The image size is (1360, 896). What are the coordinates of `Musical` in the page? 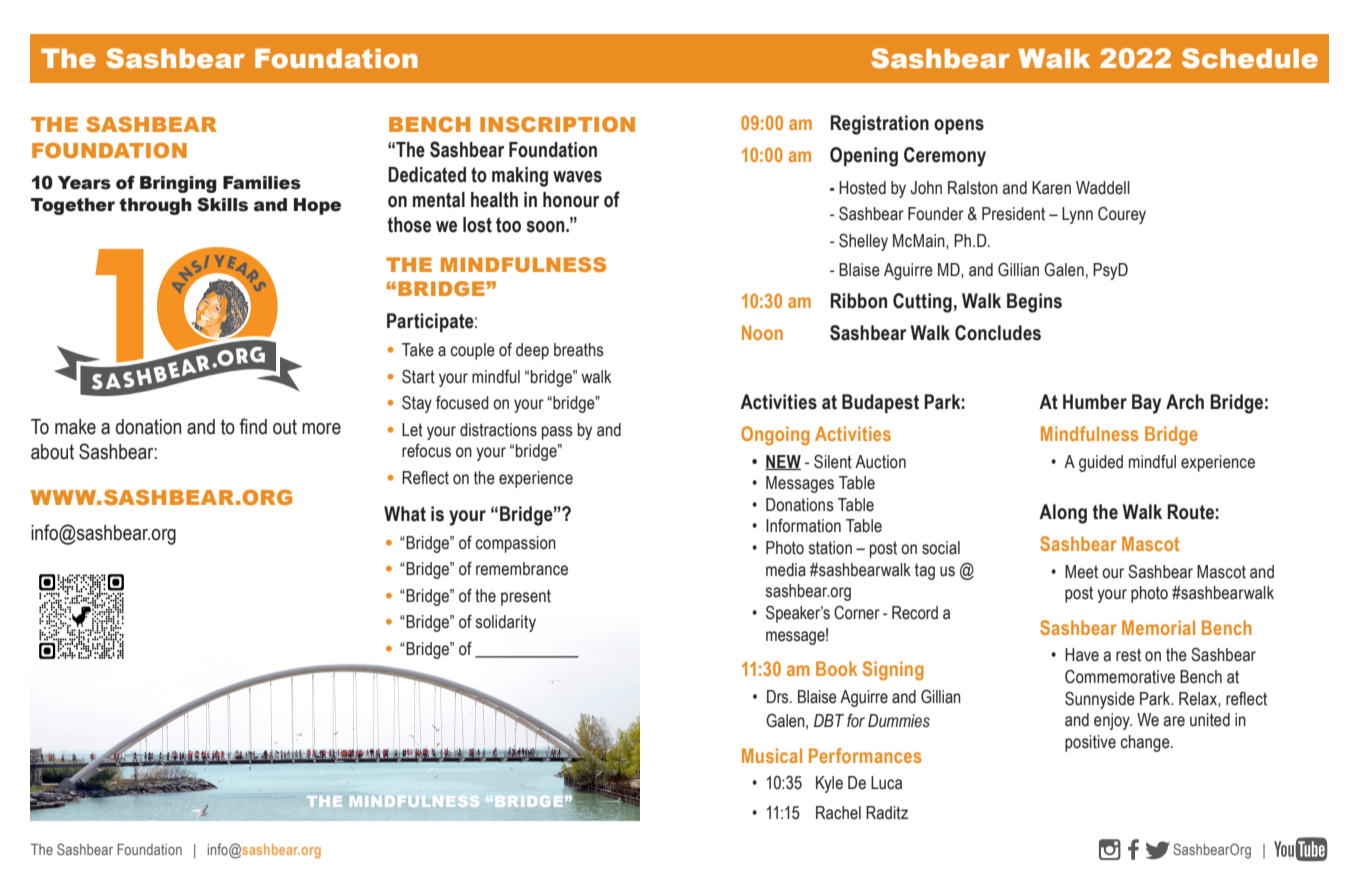 It's located at (772, 755).
